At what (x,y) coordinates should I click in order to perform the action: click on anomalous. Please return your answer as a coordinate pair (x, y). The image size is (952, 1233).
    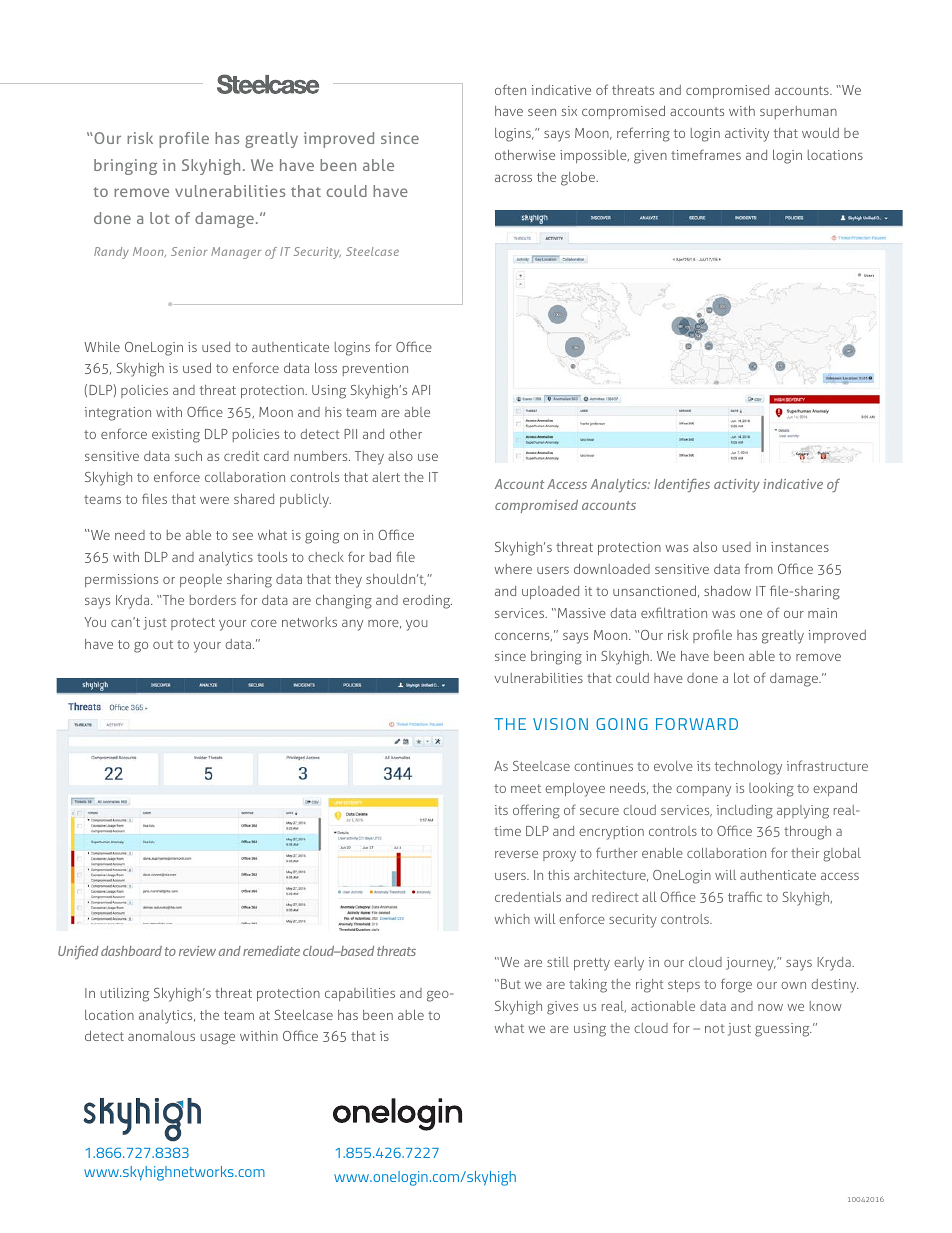
    Looking at the image, I should click on (161, 1036).
